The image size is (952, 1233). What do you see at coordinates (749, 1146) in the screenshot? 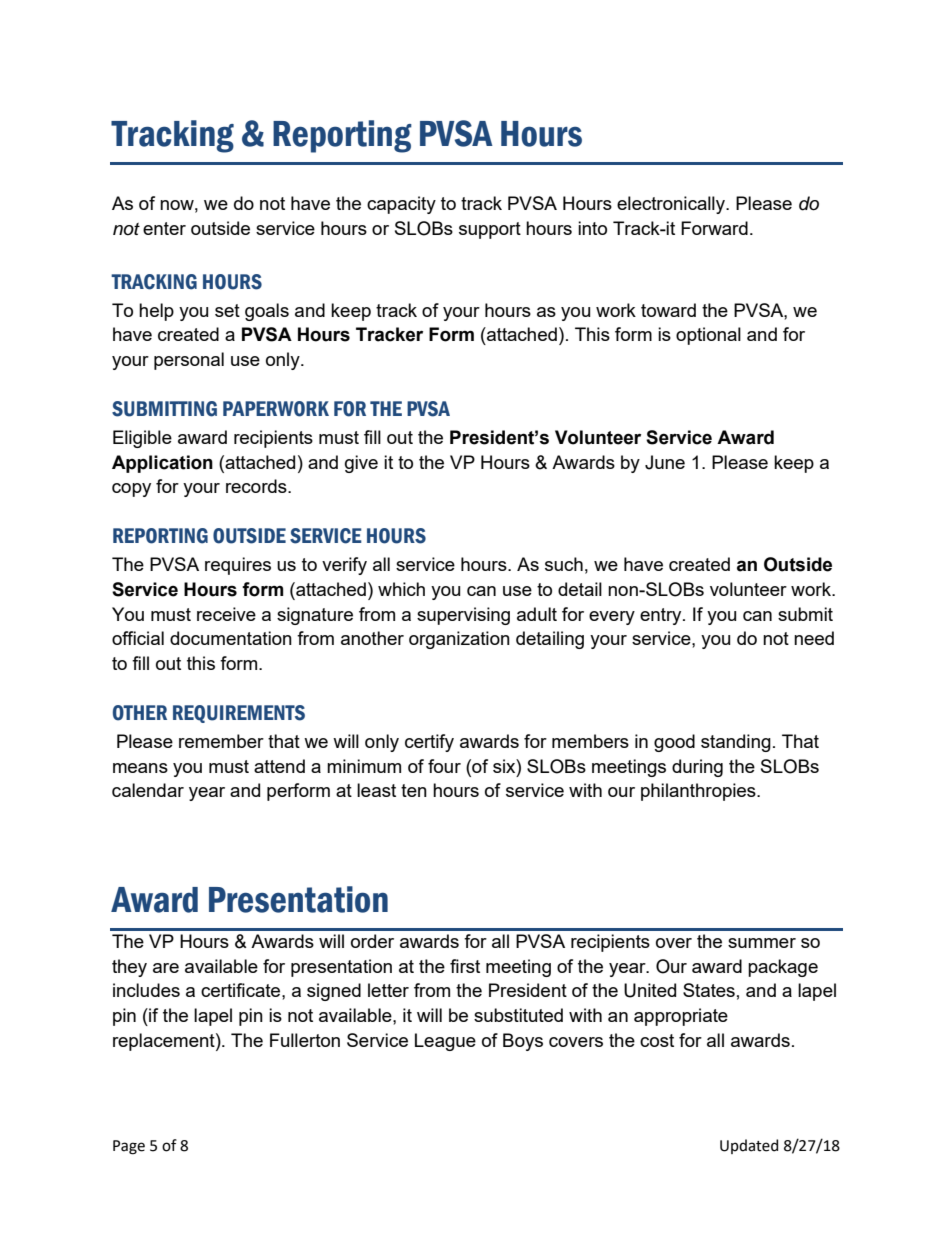
I see `Updated` at bounding box center [749, 1146].
